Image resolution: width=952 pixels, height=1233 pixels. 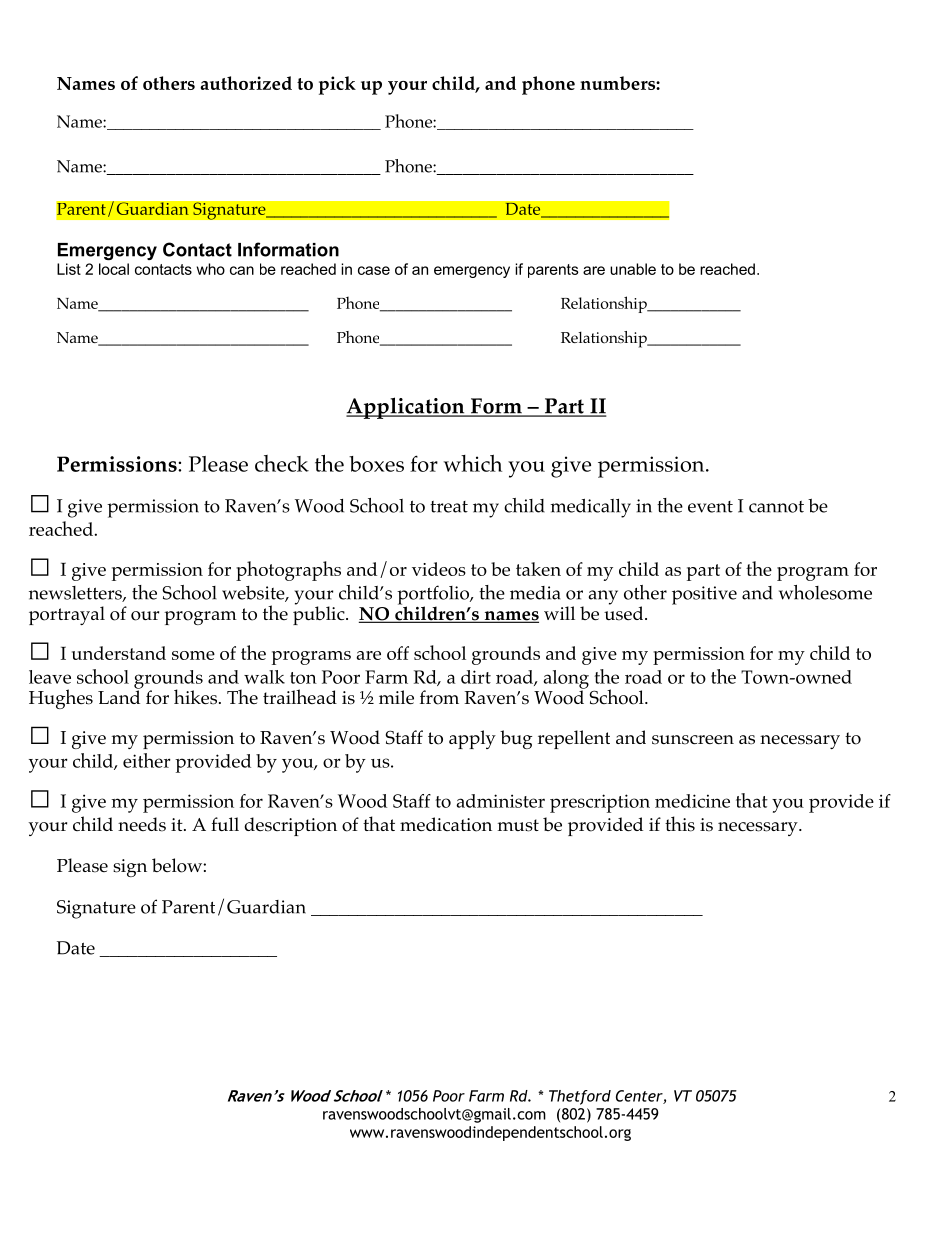 What do you see at coordinates (246, 83) in the screenshot?
I see `authorized` at bounding box center [246, 83].
